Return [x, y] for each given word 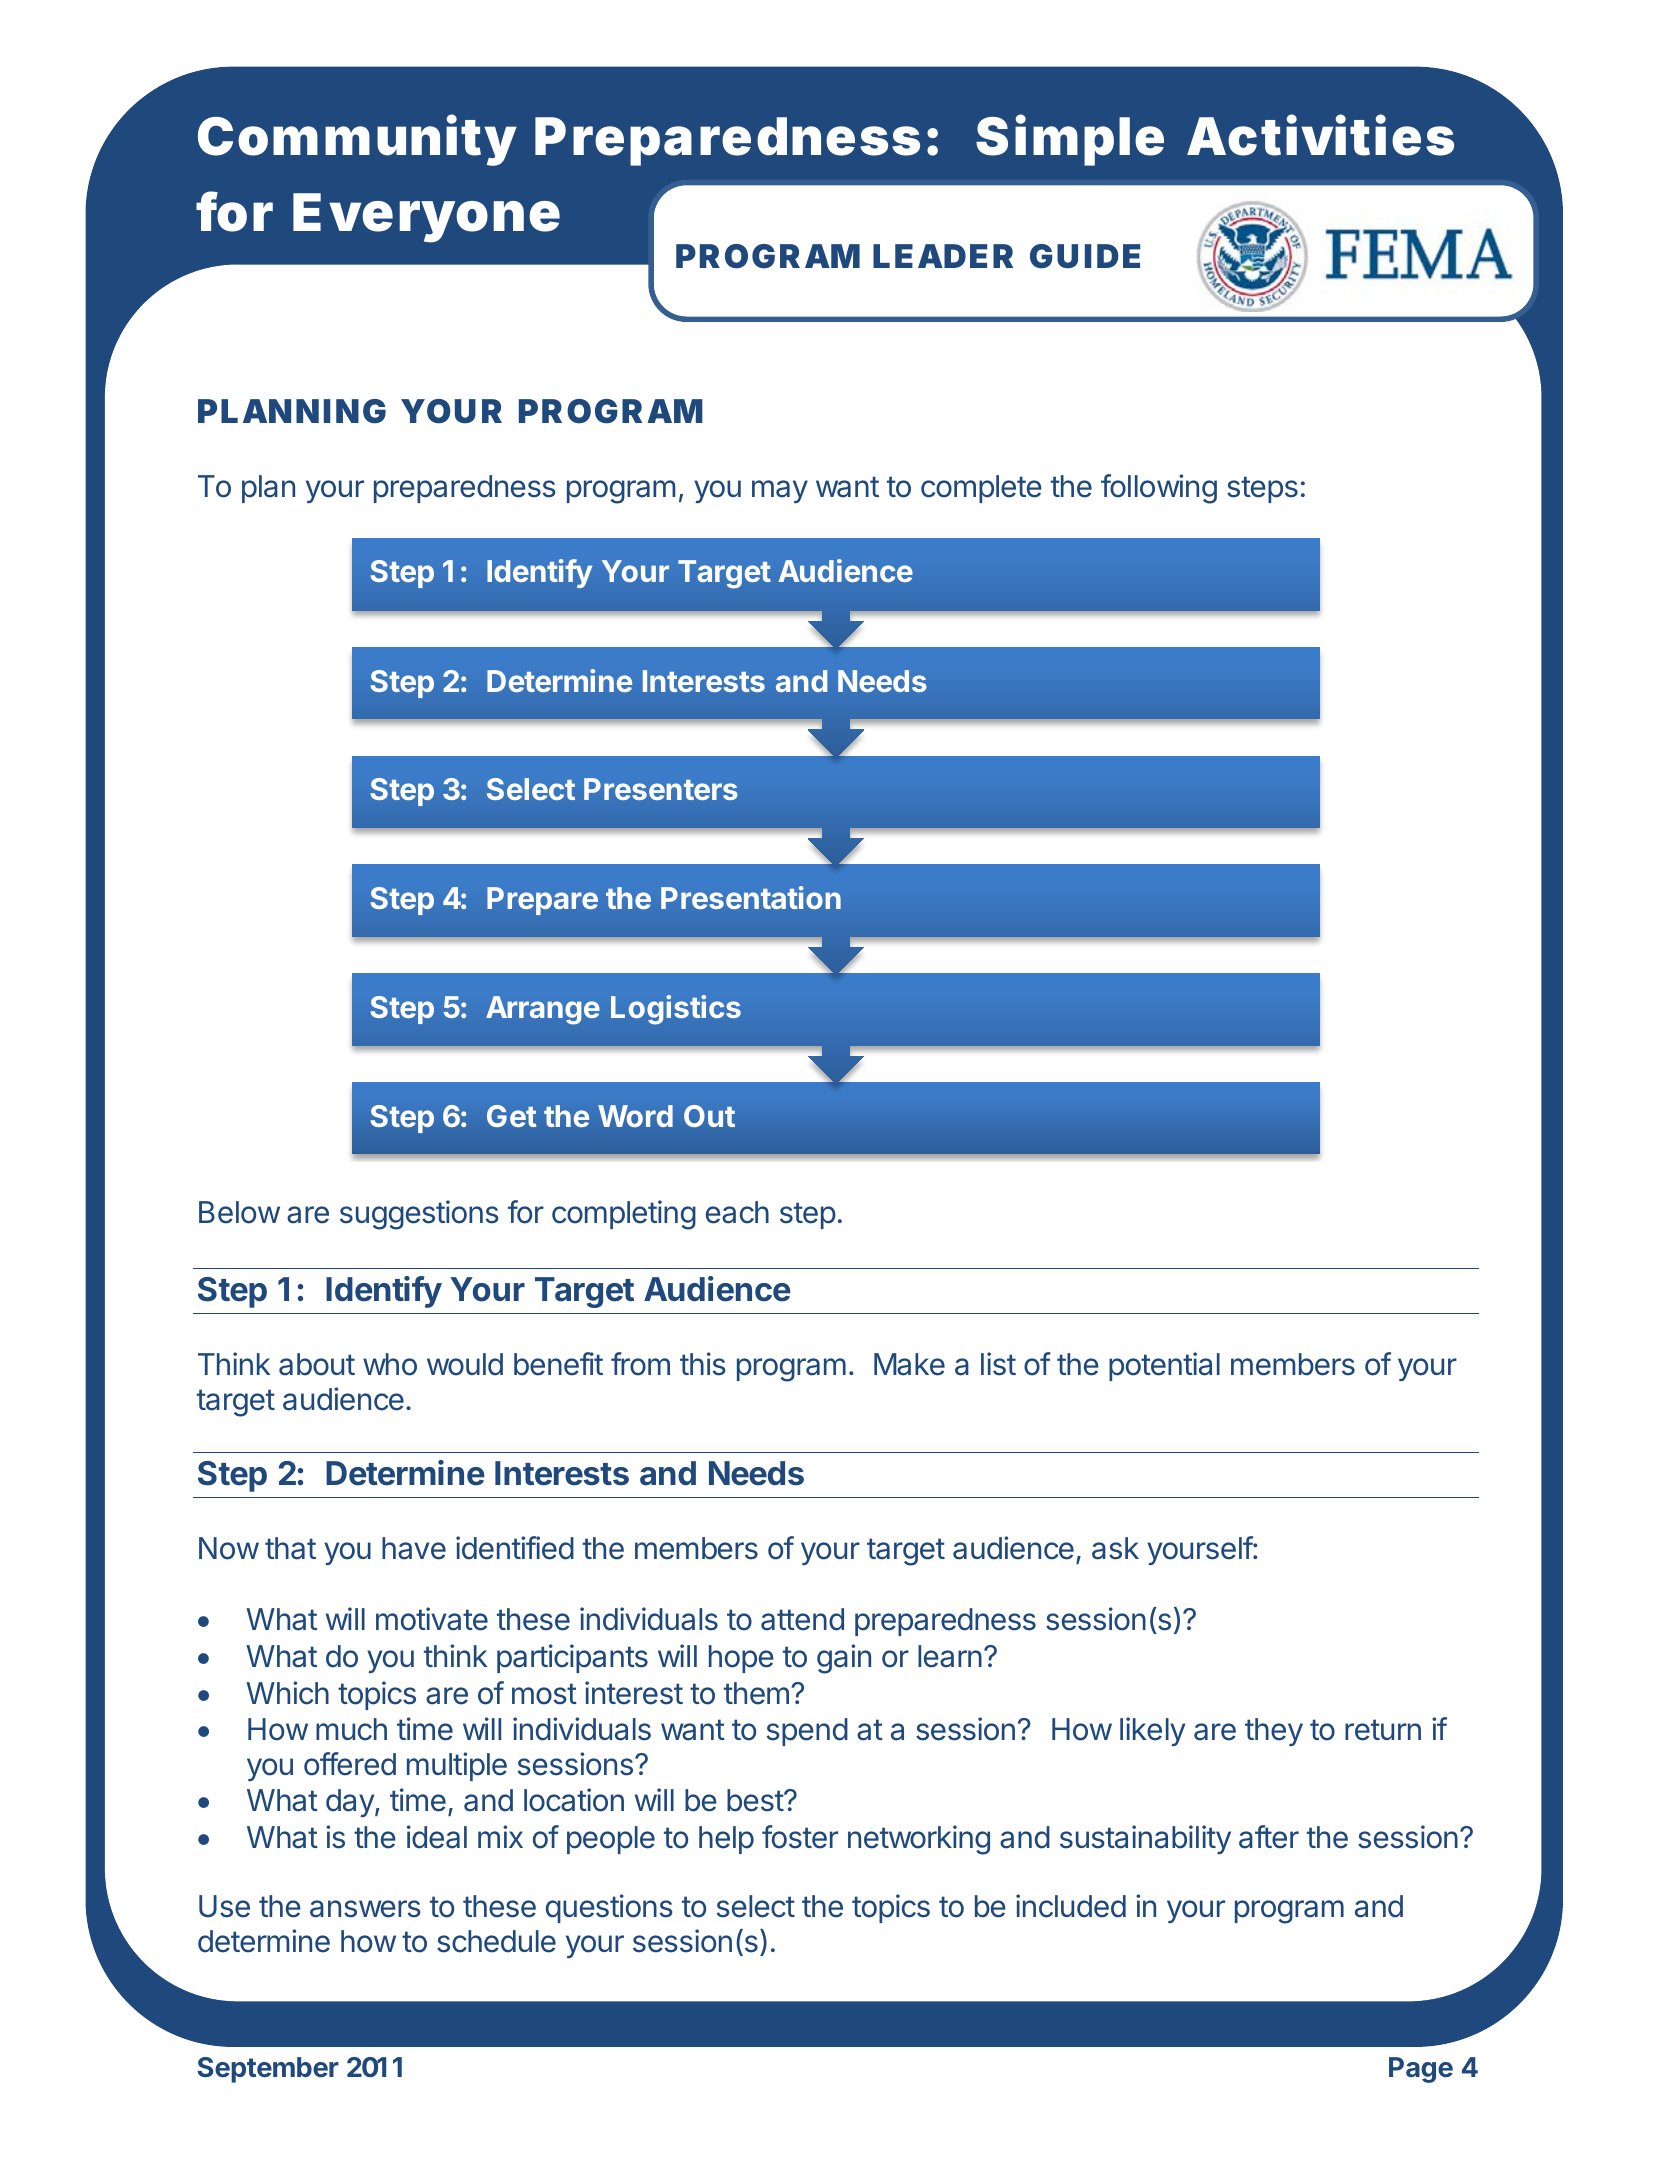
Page [1421, 2070]
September [268, 2070]
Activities [1320, 135]
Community [356, 140]
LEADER [943, 256]
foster [800, 1837]
